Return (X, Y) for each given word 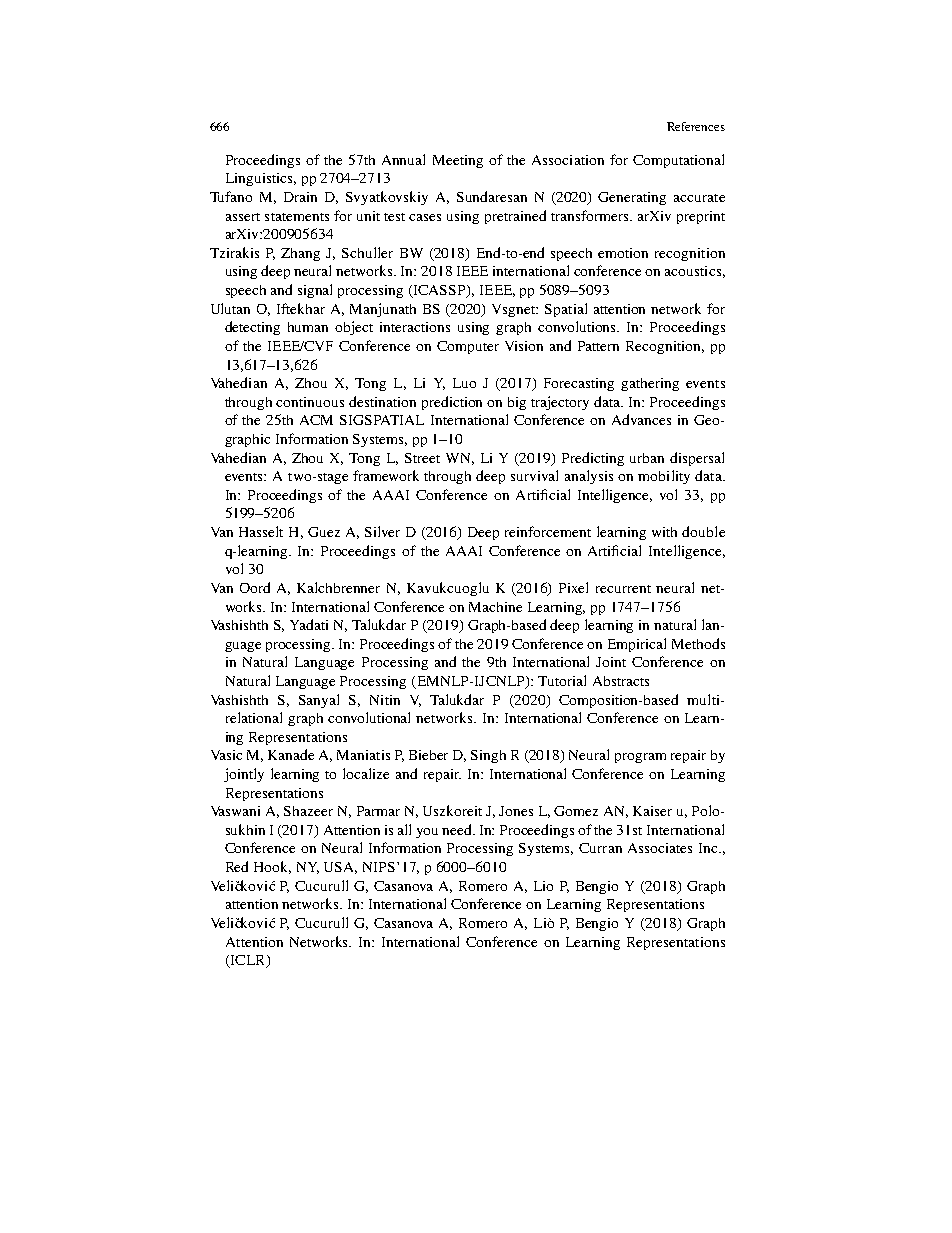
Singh (488, 756)
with (664, 532)
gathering (650, 384)
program (640, 758)
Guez (324, 532)
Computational (678, 161)
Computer (468, 347)
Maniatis (363, 755)
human (308, 327)
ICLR (248, 961)
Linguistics (261, 179)
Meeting (458, 161)
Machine (495, 607)
